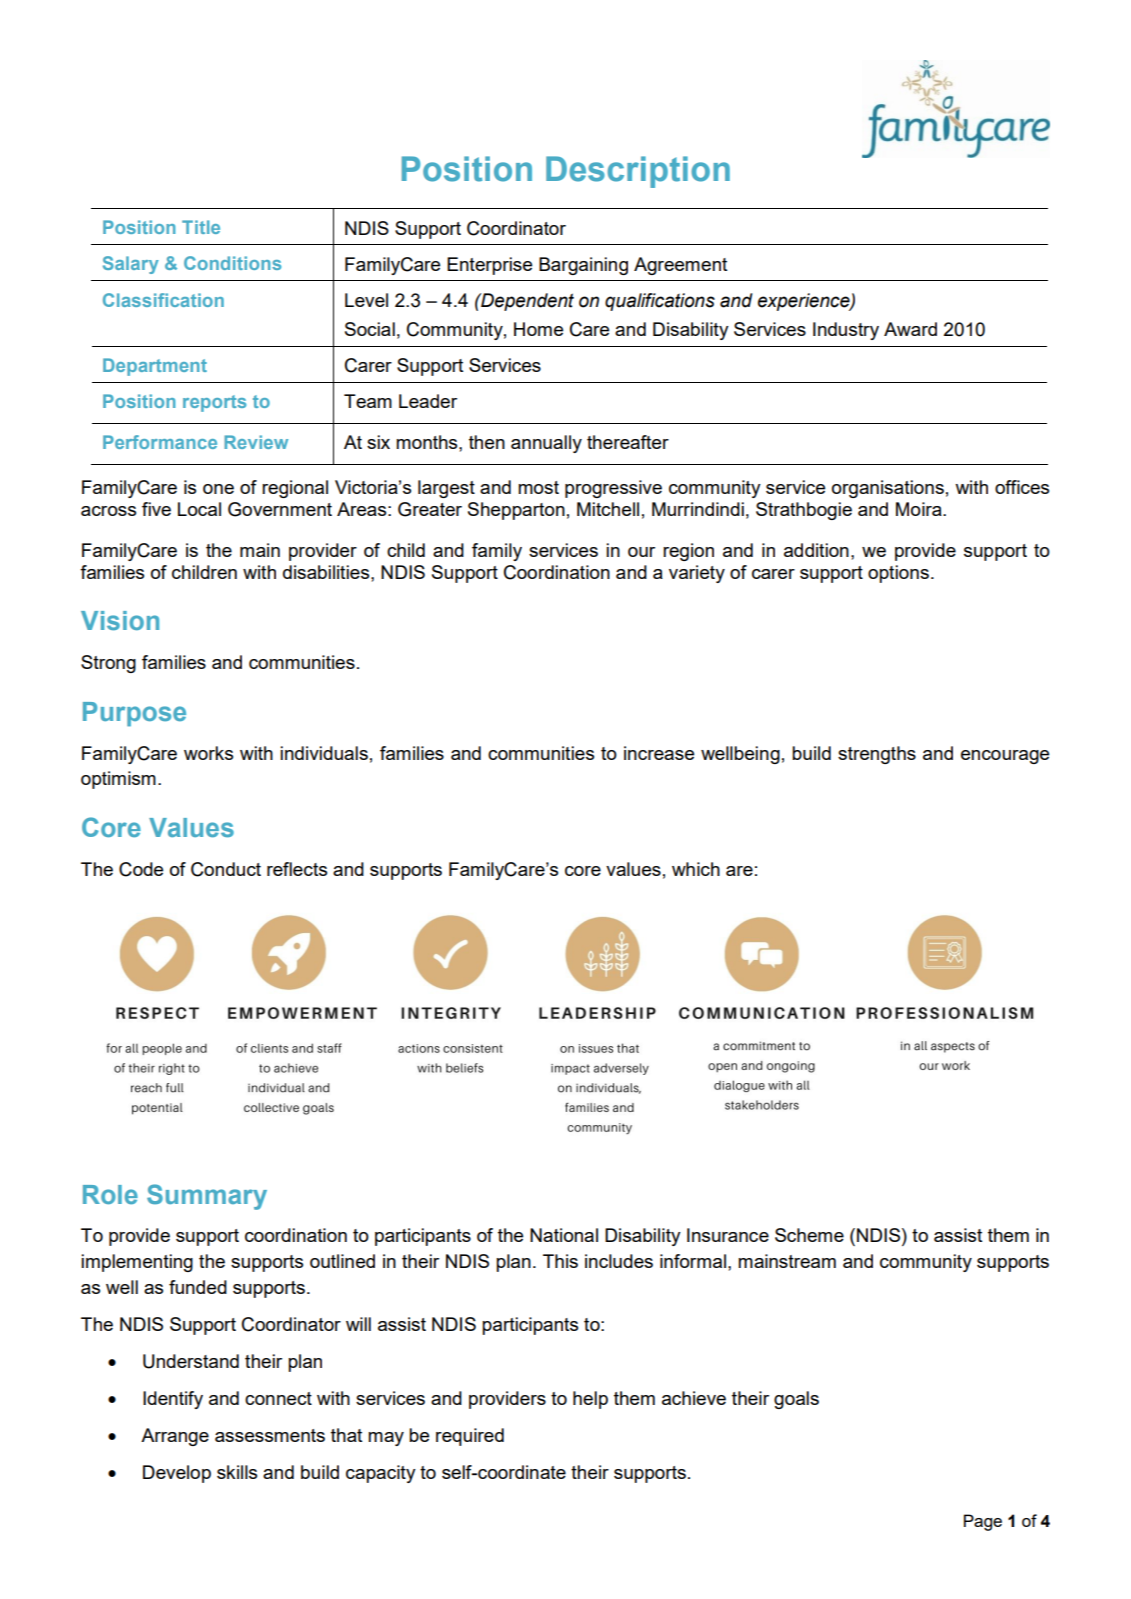 The image size is (1131, 1599). Describe the element at coordinates (697, 574) in the screenshot. I see `variety` at that location.
